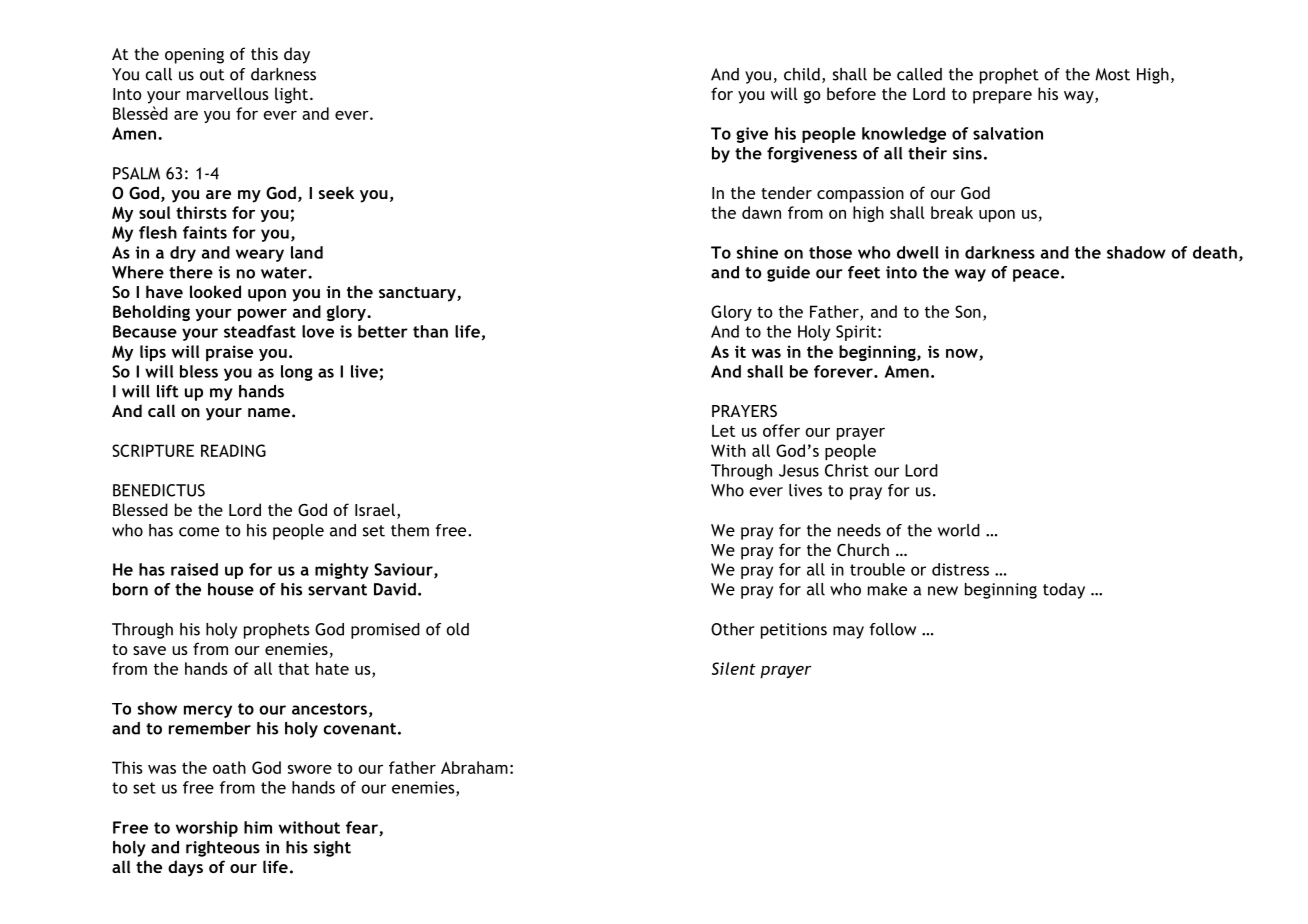 This screenshot has width=1308, height=924. I want to click on child, so click(802, 74).
